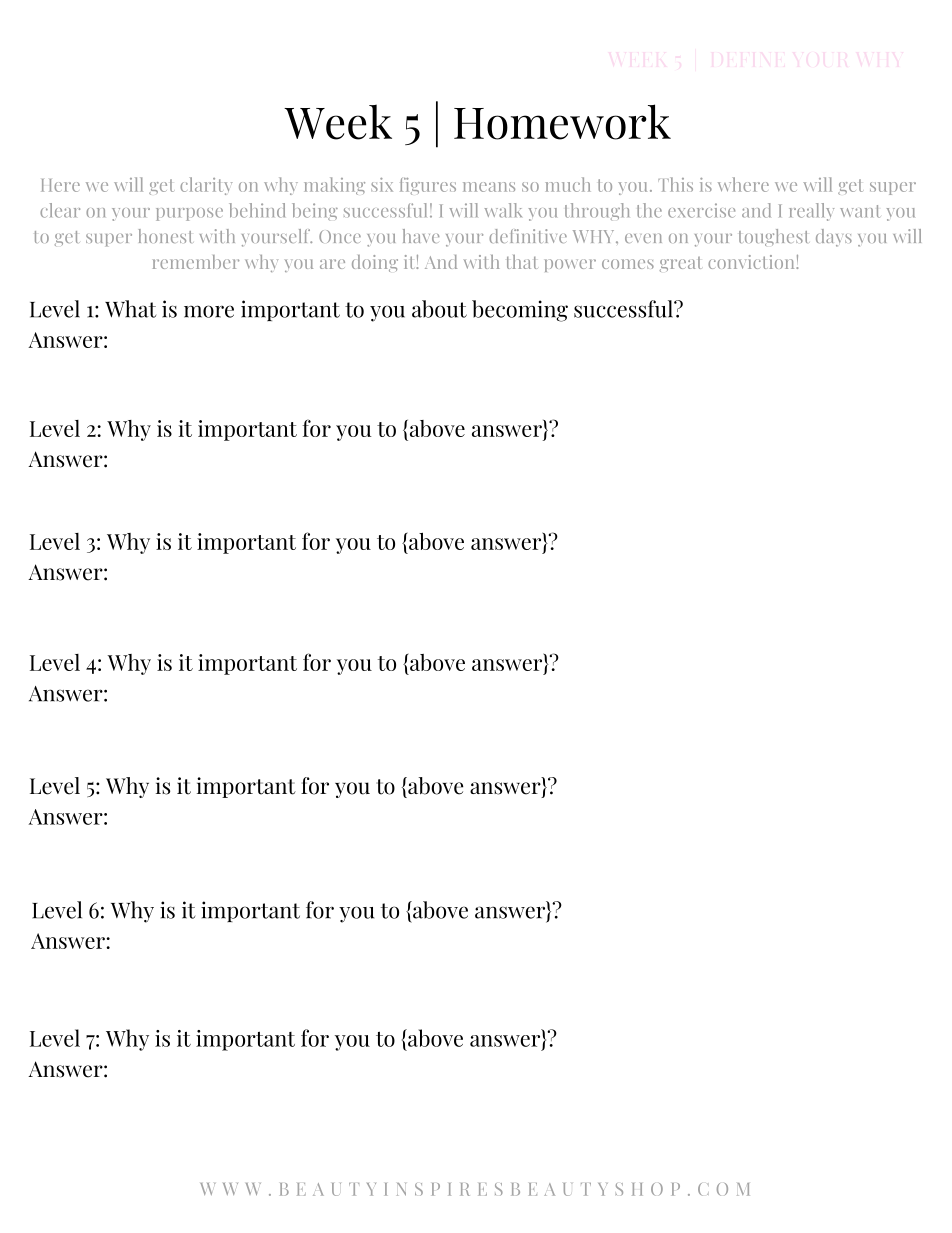 This screenshot has height=1233, width=952. Describe the element at coordinates (811, 212) in the screenshot. I see `really` at that location.
